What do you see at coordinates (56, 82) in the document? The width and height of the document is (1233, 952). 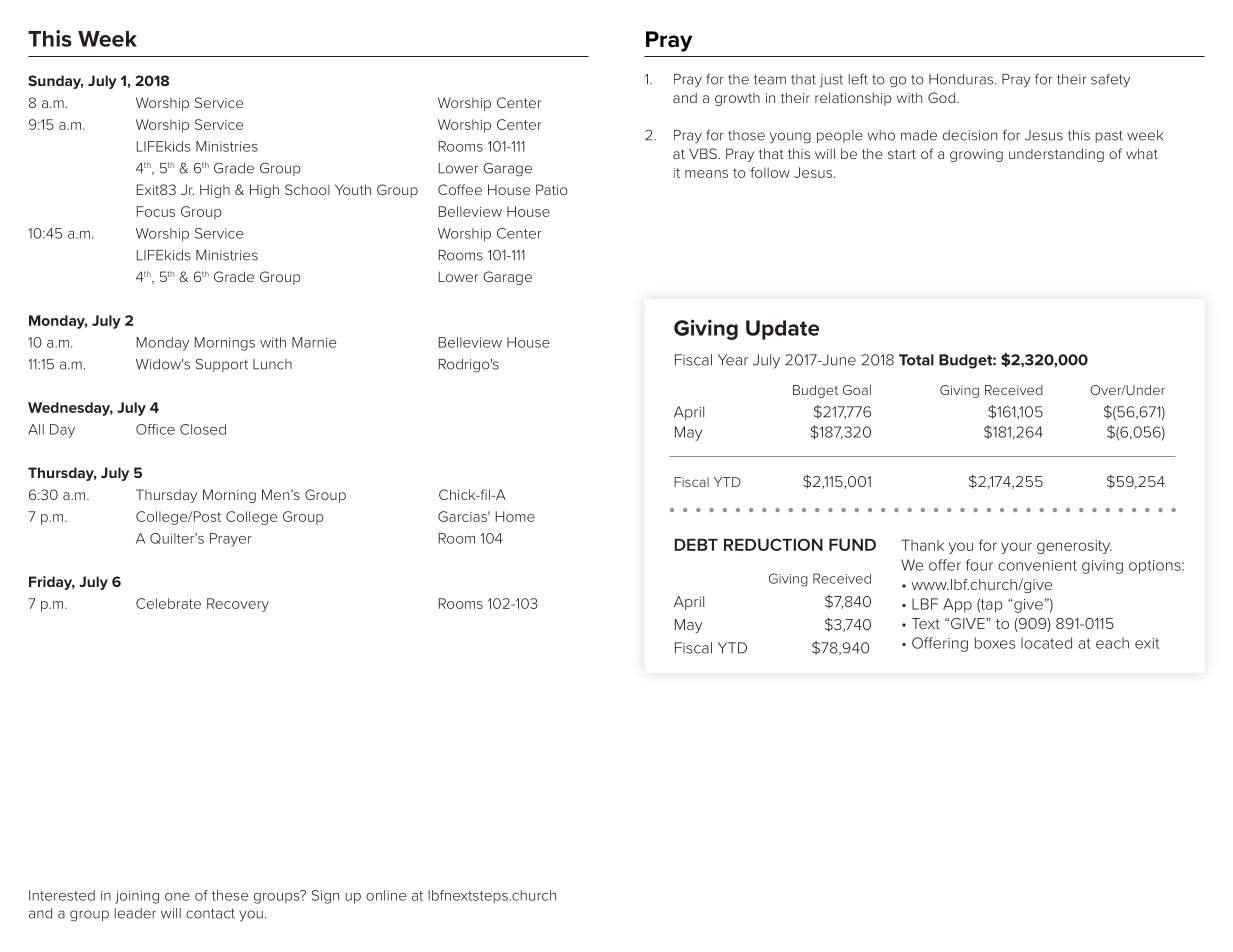 I see `Sunday` at bounding box center [56, 82].
